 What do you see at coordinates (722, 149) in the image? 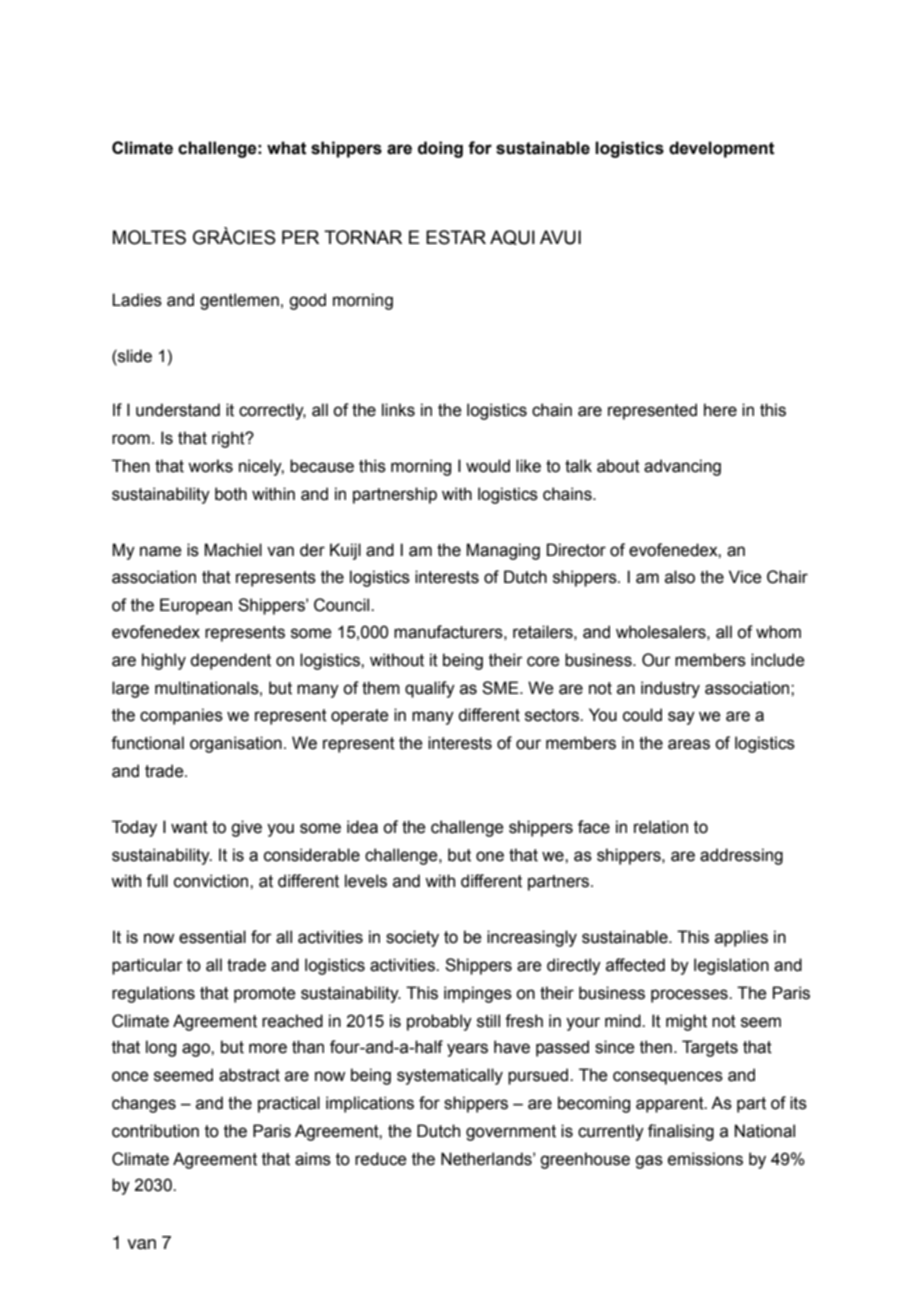
I see `development` at bounding box center [722, 149].
